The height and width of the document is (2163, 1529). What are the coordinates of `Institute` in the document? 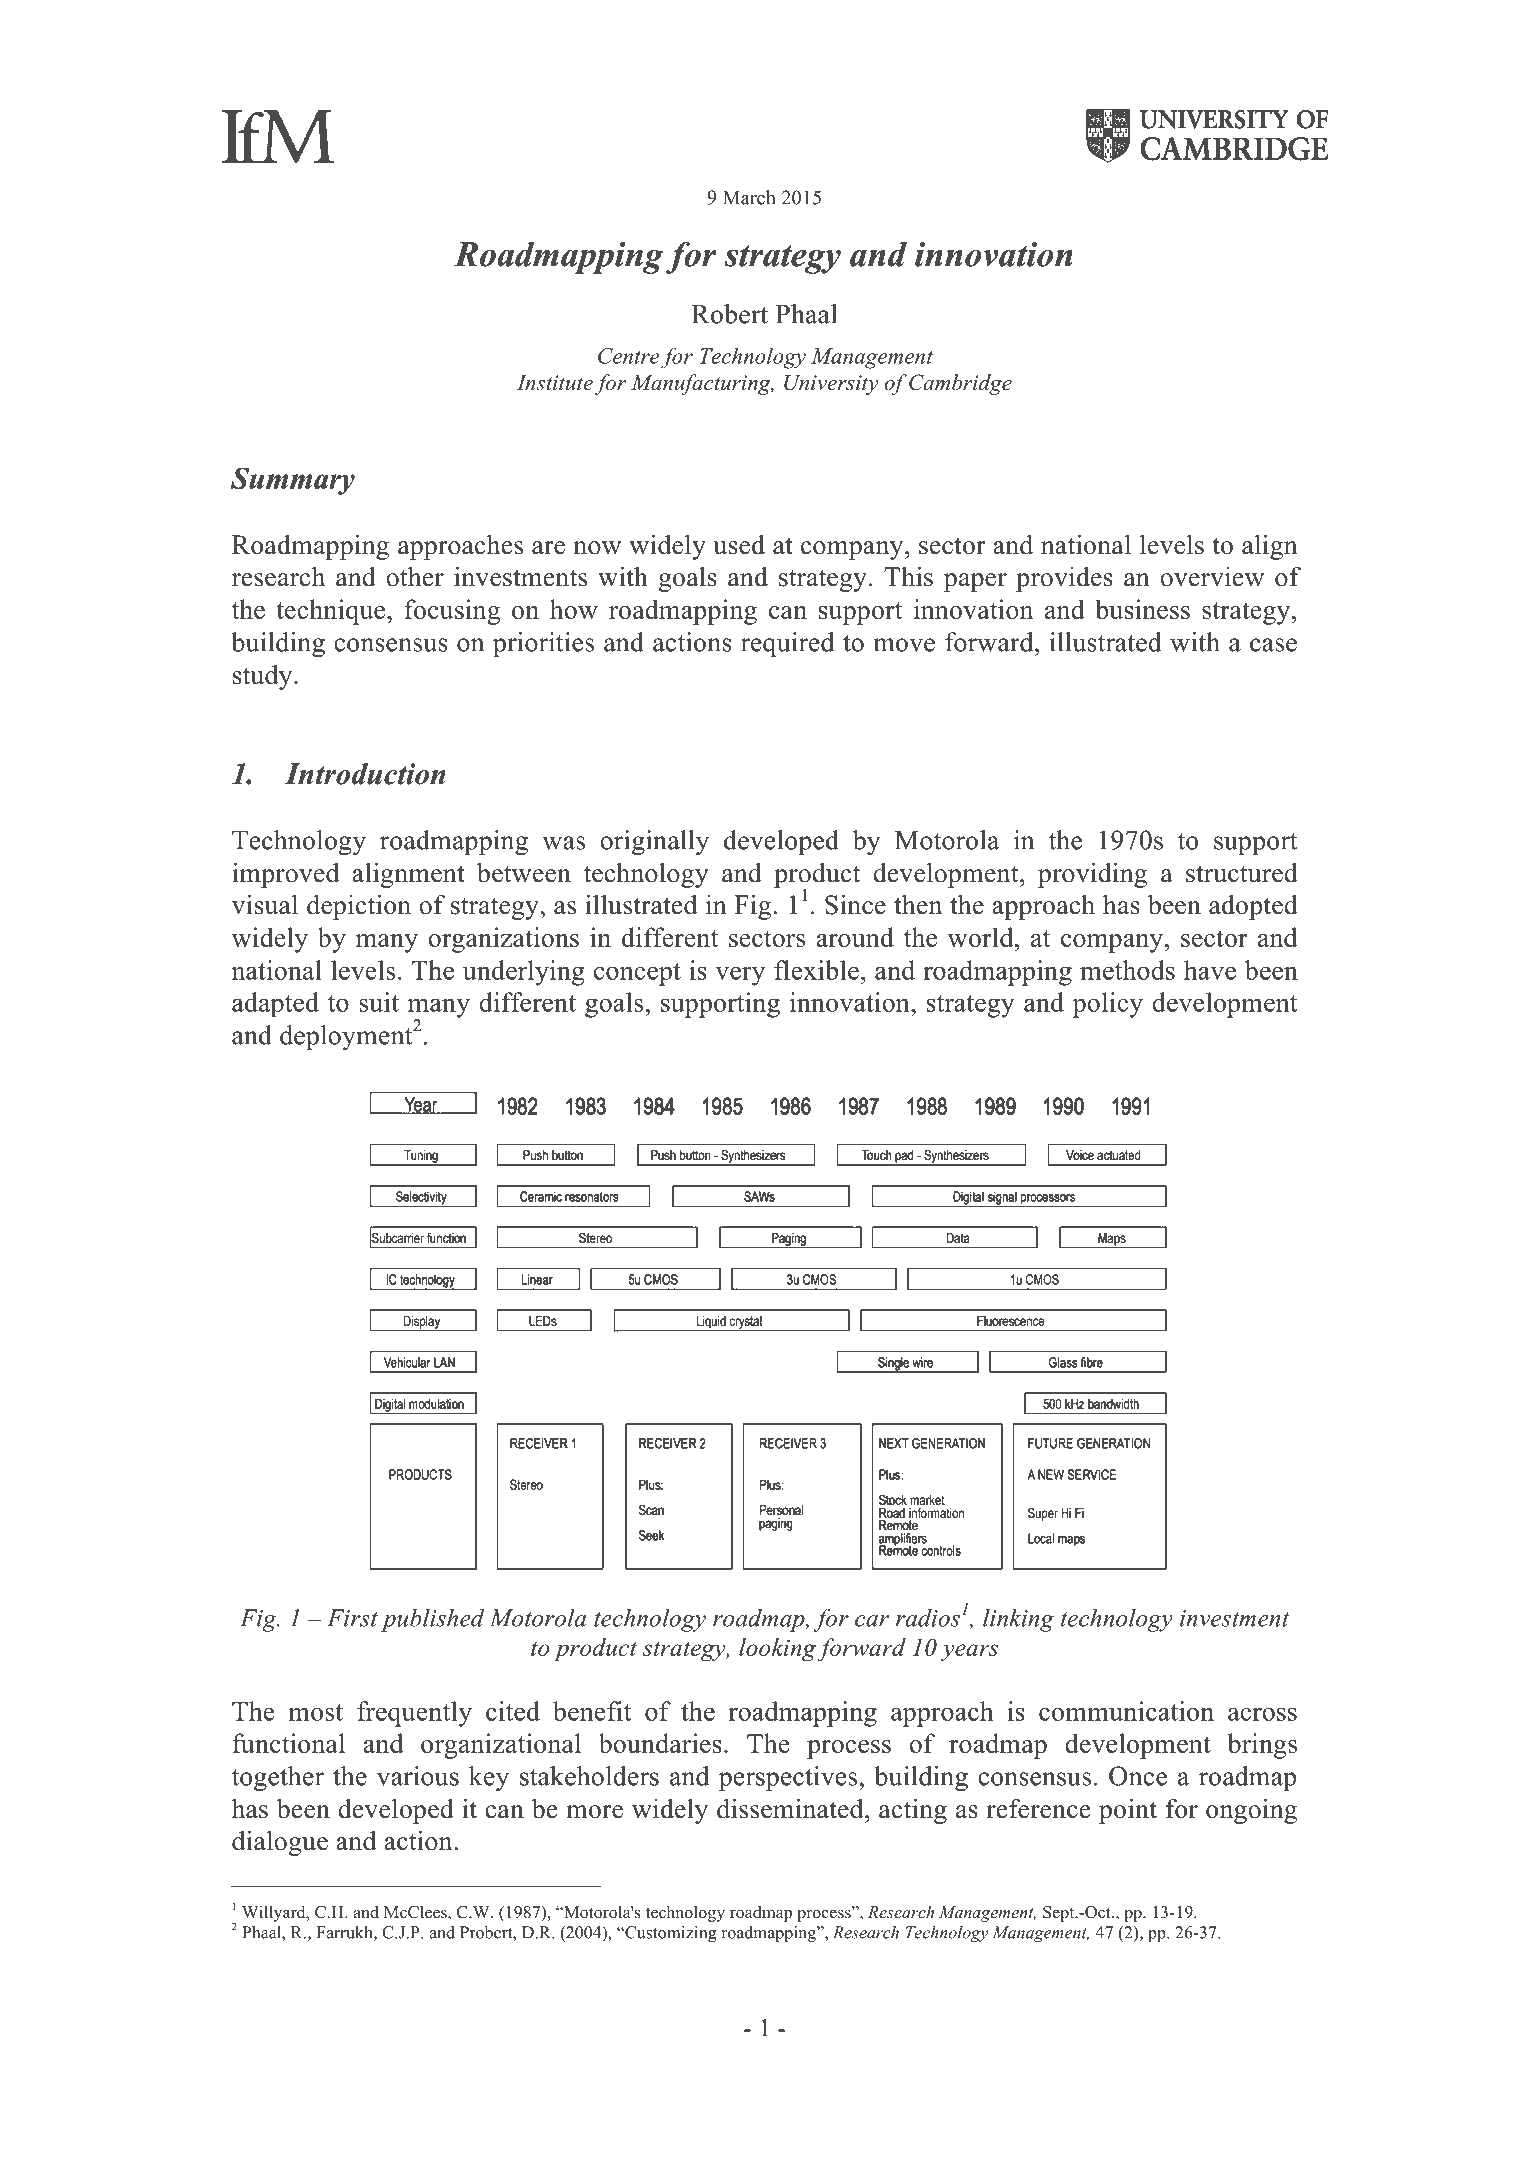 It's located at (555, 383).
